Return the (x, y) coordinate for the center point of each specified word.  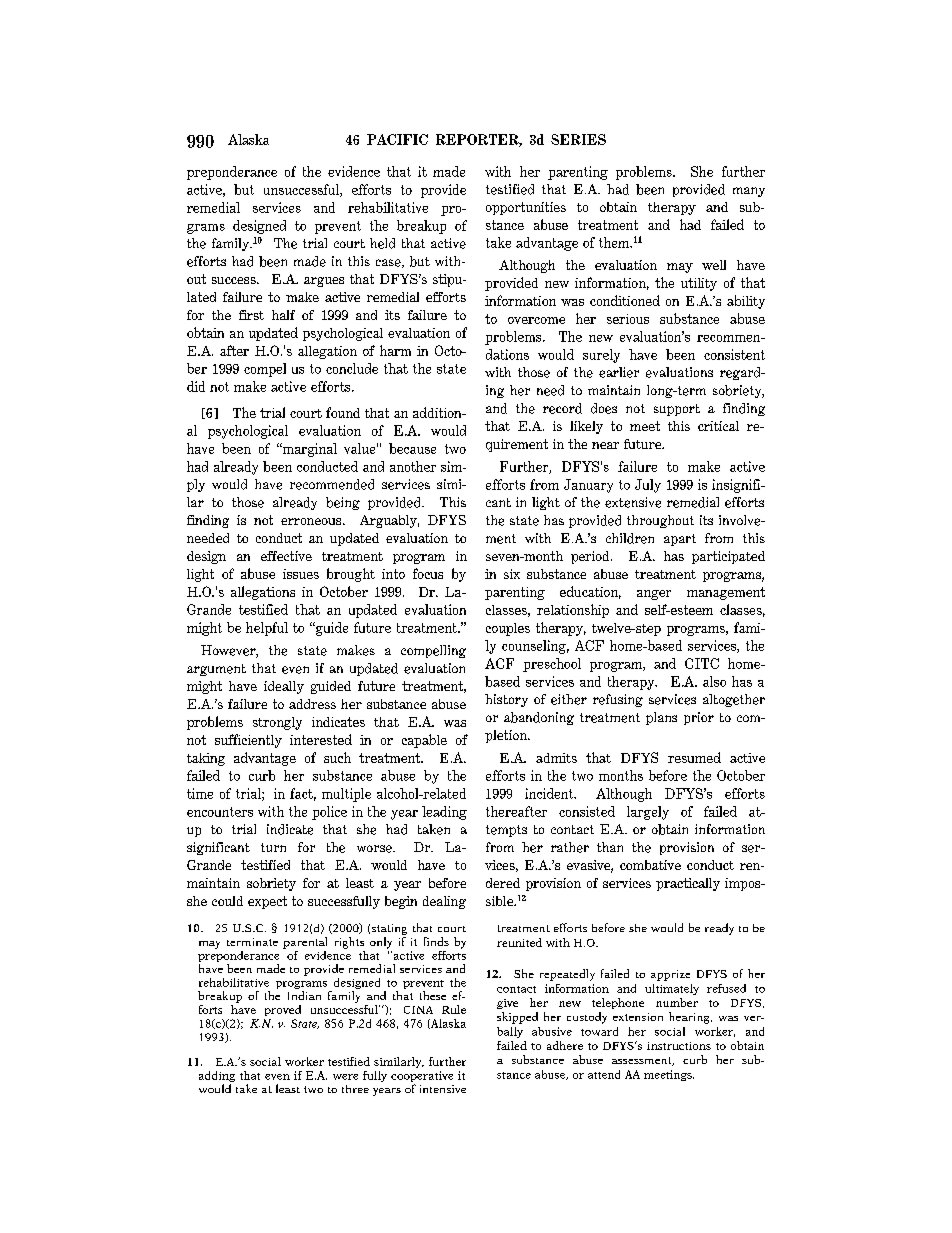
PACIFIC (397, 139)
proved (283, 1010)
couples (508, 629)
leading (444, 813)
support (677, 410)
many (749, 192)
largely (648, 813)
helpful (267, 629)
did (196, 386)
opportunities (526, 208)
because (412, 448)
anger (654, 595)
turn (273, 847)
